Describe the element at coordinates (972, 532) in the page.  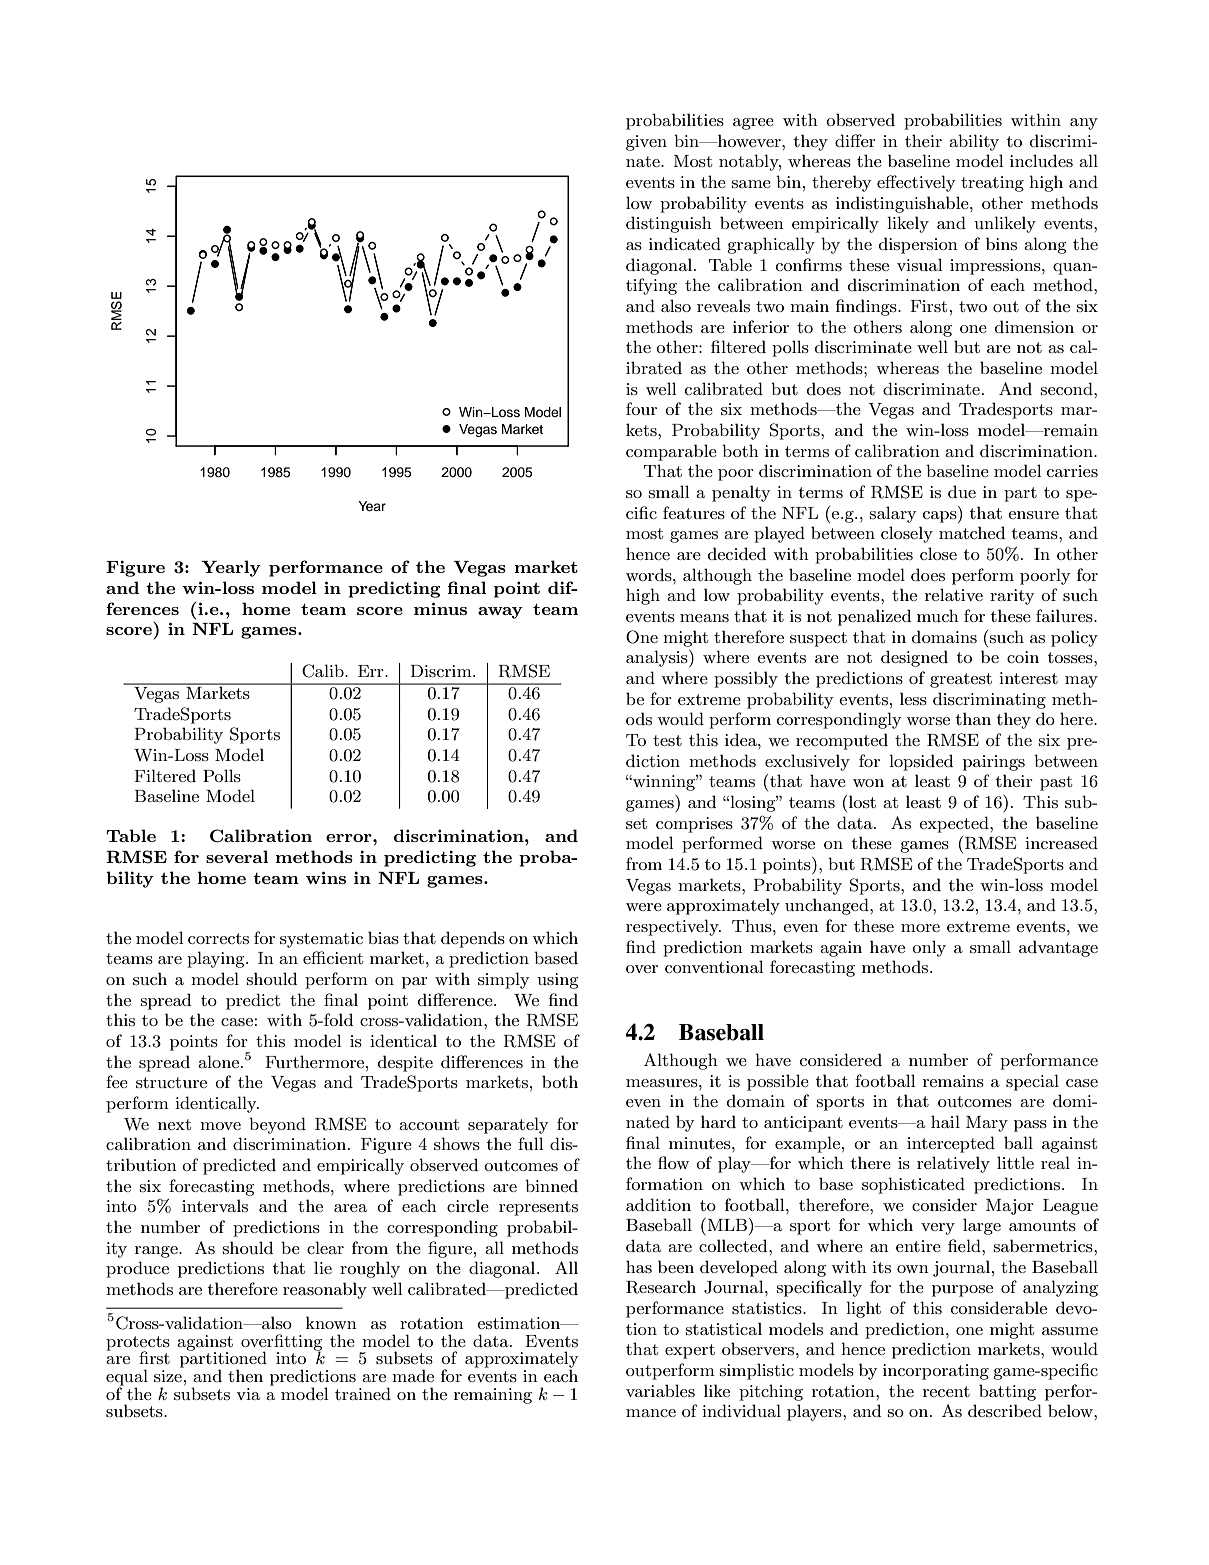
I see `matched` at that location.
